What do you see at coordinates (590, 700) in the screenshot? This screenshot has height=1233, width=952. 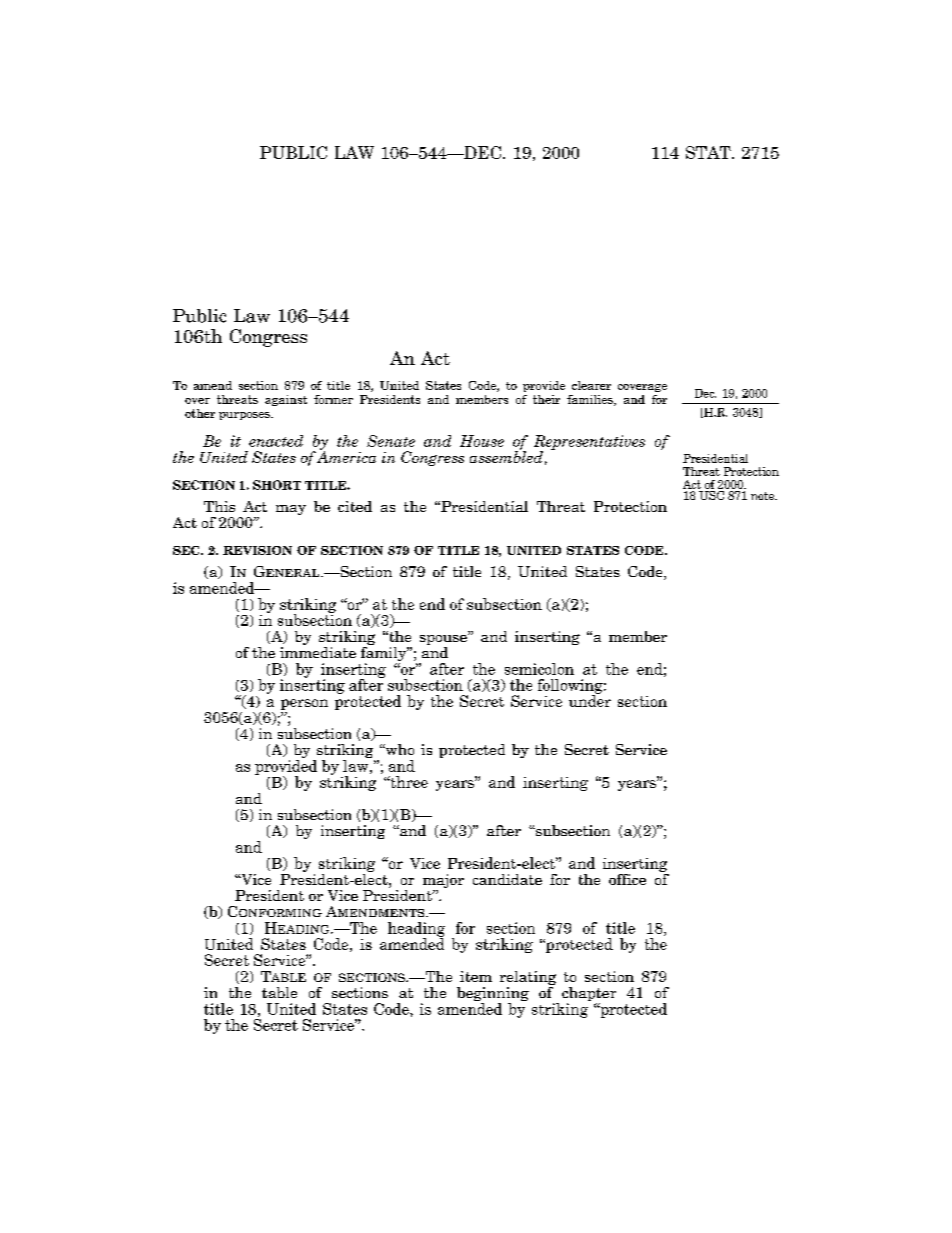 I see `under` at bounding box center [590, 700].
